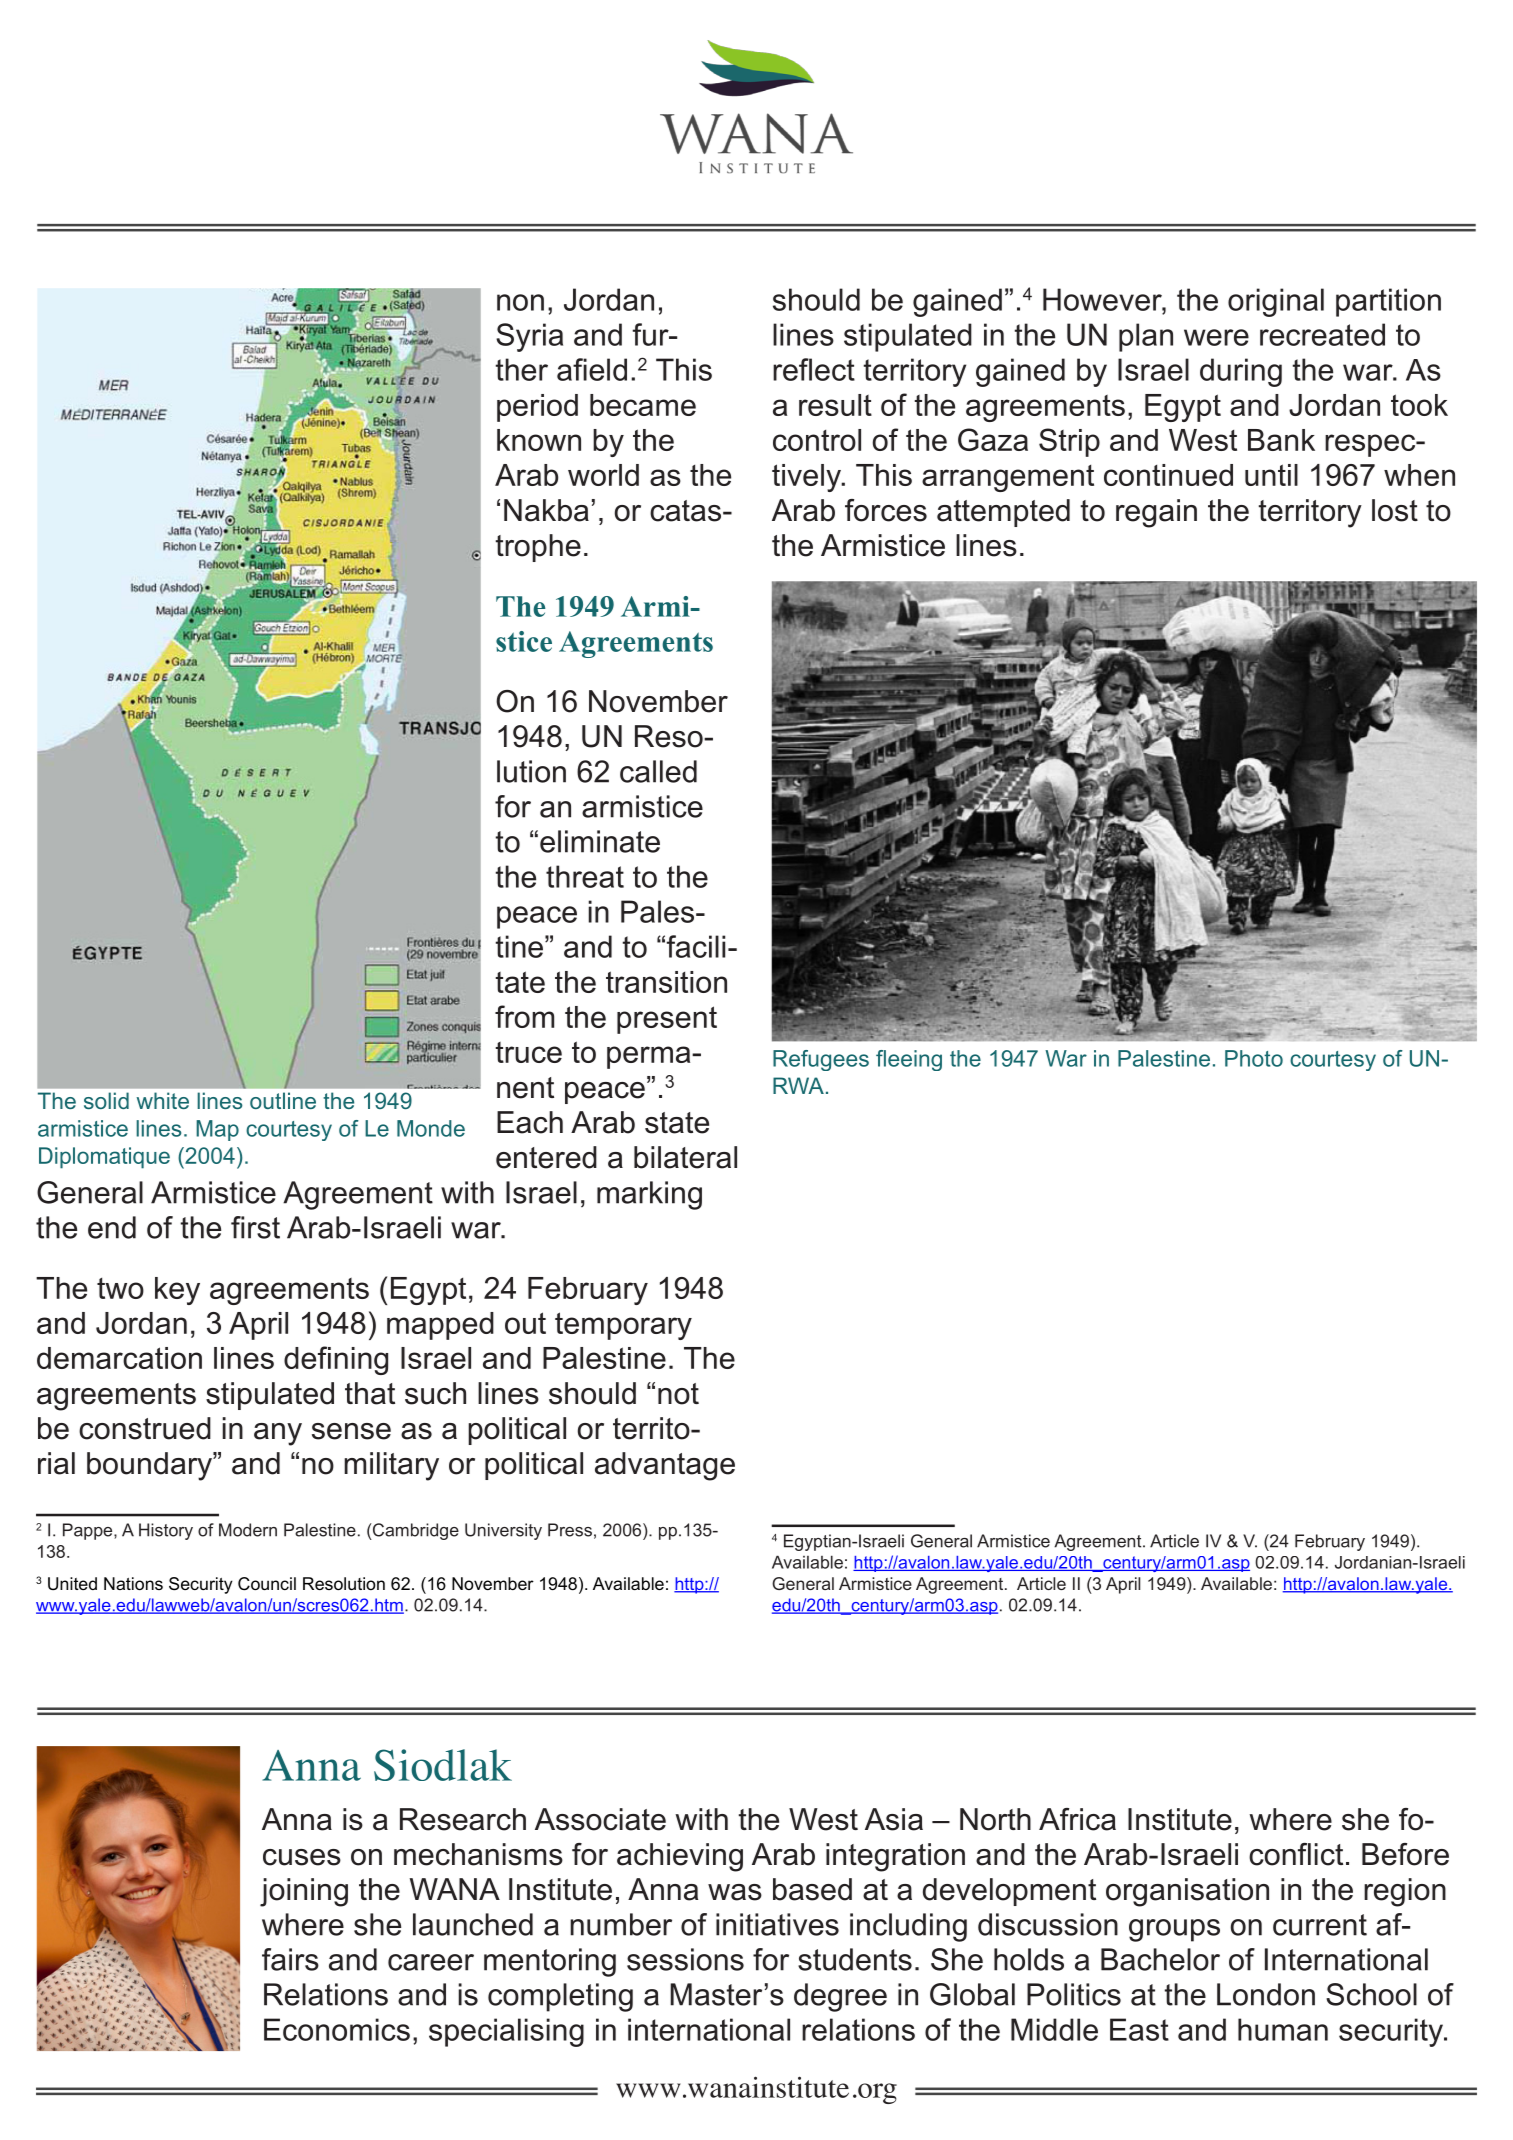  Describe the element at coordinates (283, 1100) in the page. I see `outline` at that location.
